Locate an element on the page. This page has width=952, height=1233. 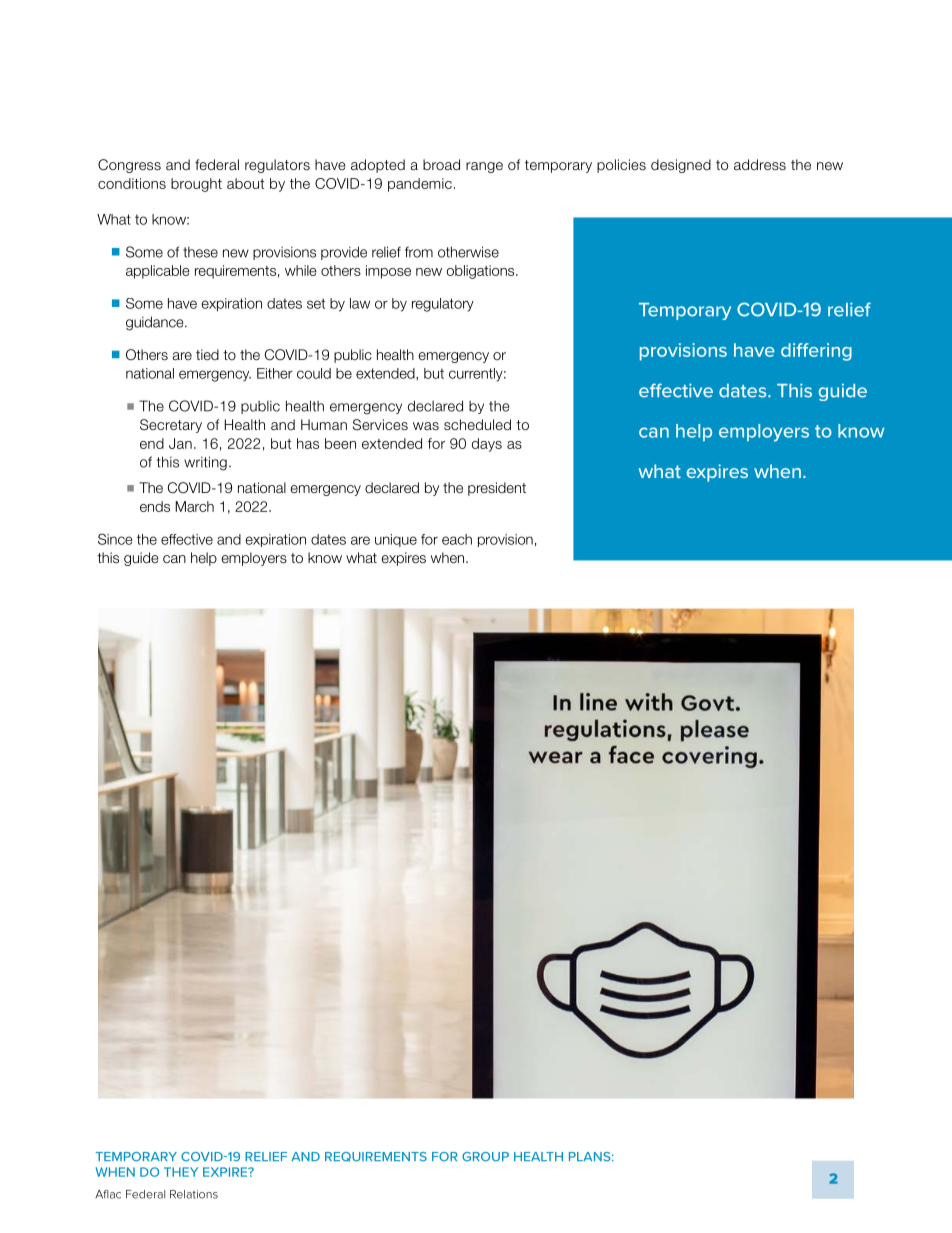
Since is located at coordinates (115, 539).
